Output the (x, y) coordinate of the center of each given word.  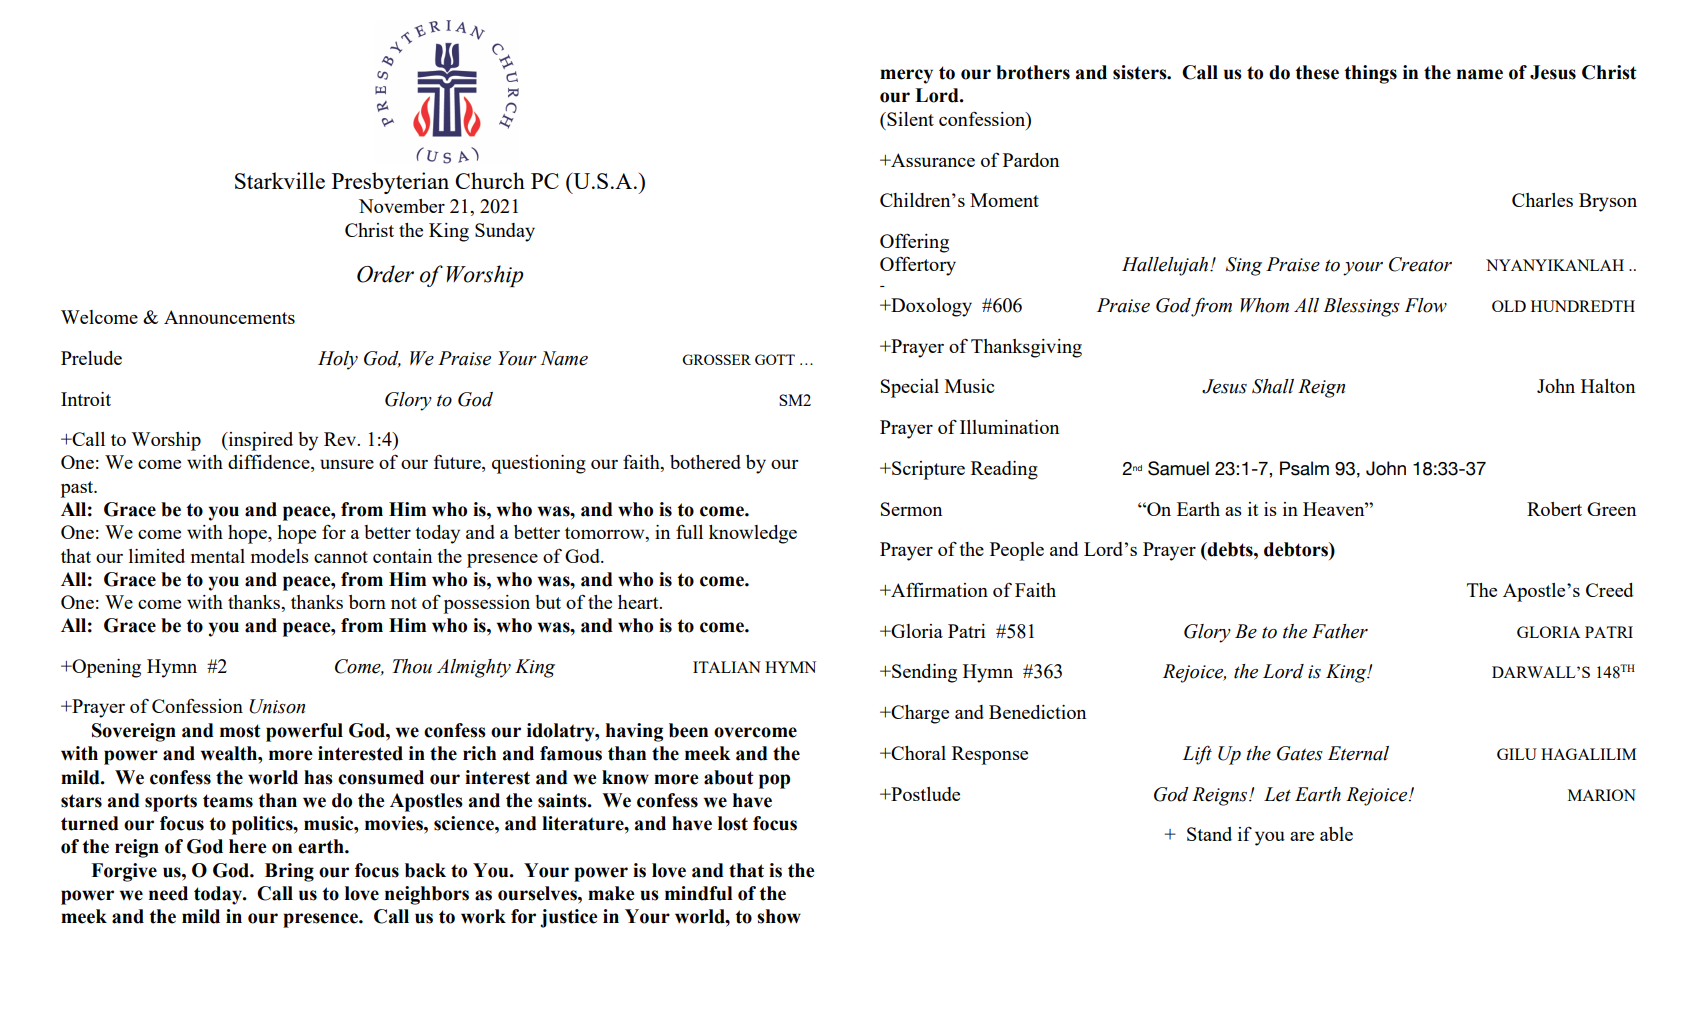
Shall (1273, 386)
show (779, 916)
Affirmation (938, 589)
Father (1340, 631)
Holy (338, 360)
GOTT (775, 359)
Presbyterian (390, 183)
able (1336, 834)
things (1370, 74)
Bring (289, 872)
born (367, 602)
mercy (906, 76)
